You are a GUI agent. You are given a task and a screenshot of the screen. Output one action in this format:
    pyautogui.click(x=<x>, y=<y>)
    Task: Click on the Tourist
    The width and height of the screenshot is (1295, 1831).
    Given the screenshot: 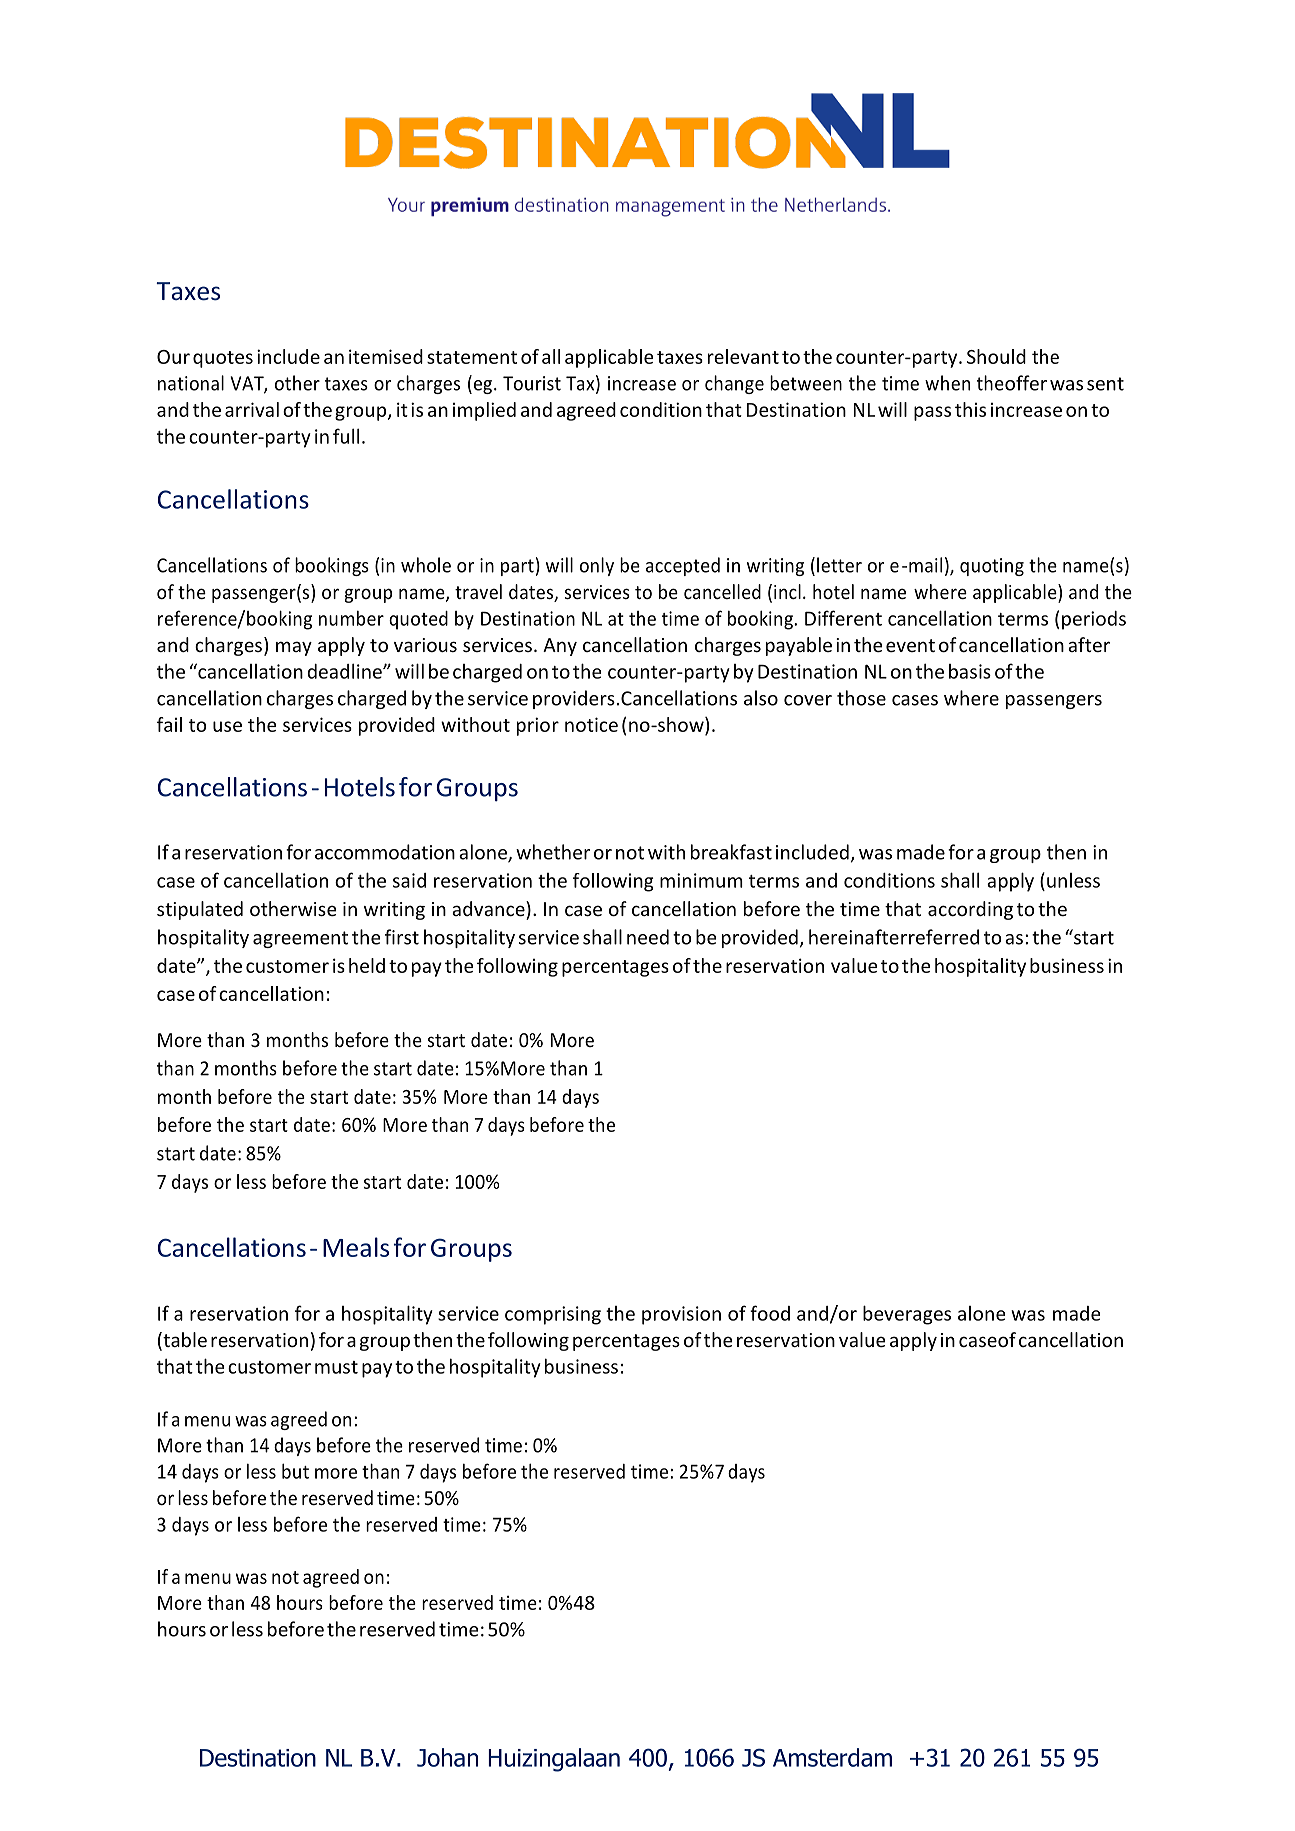 What is the action you would take?
    pyautogui.click(x=532, y=383)
